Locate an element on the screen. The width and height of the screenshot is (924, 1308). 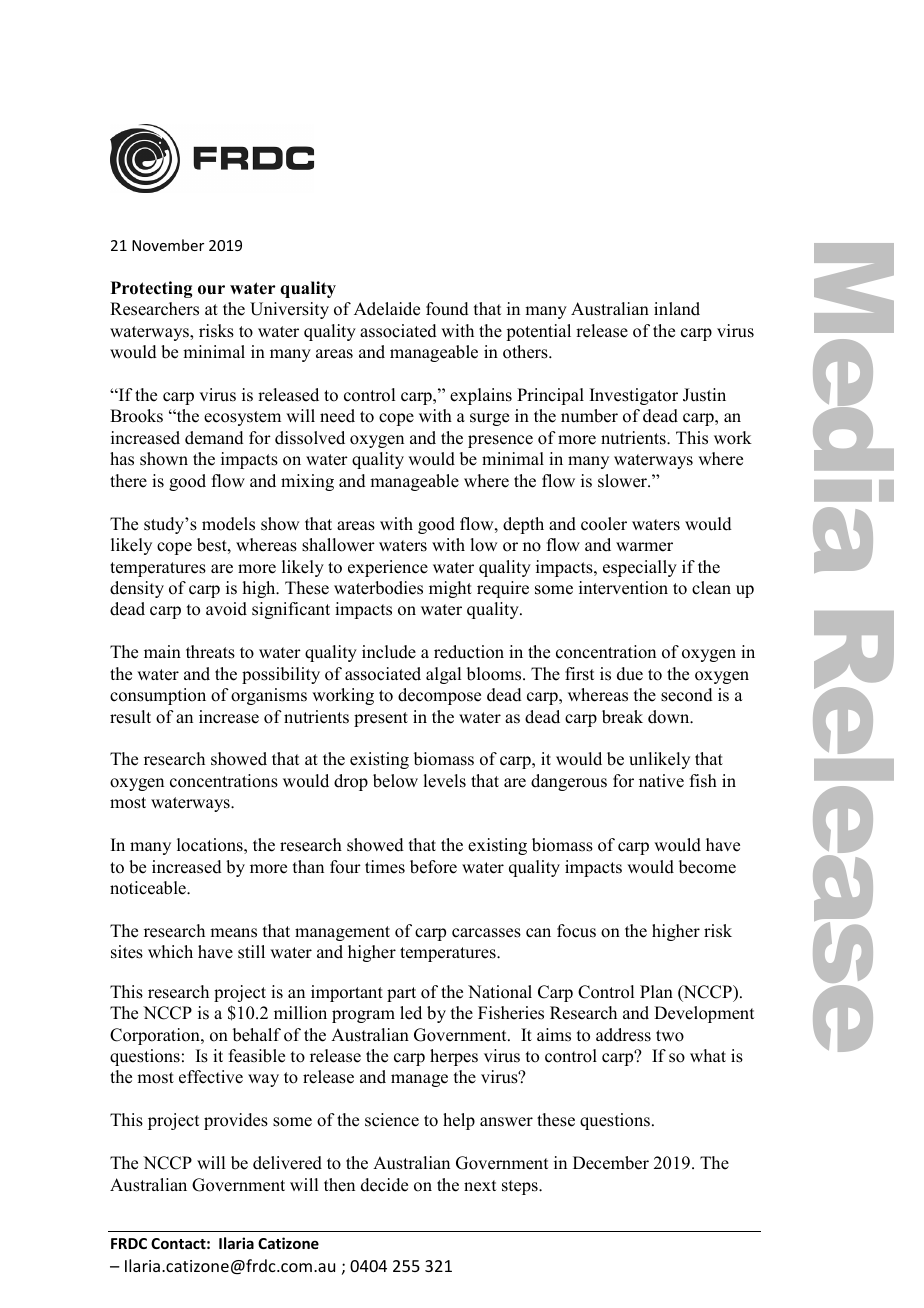
provides is located at coordinates (236, 1121).
